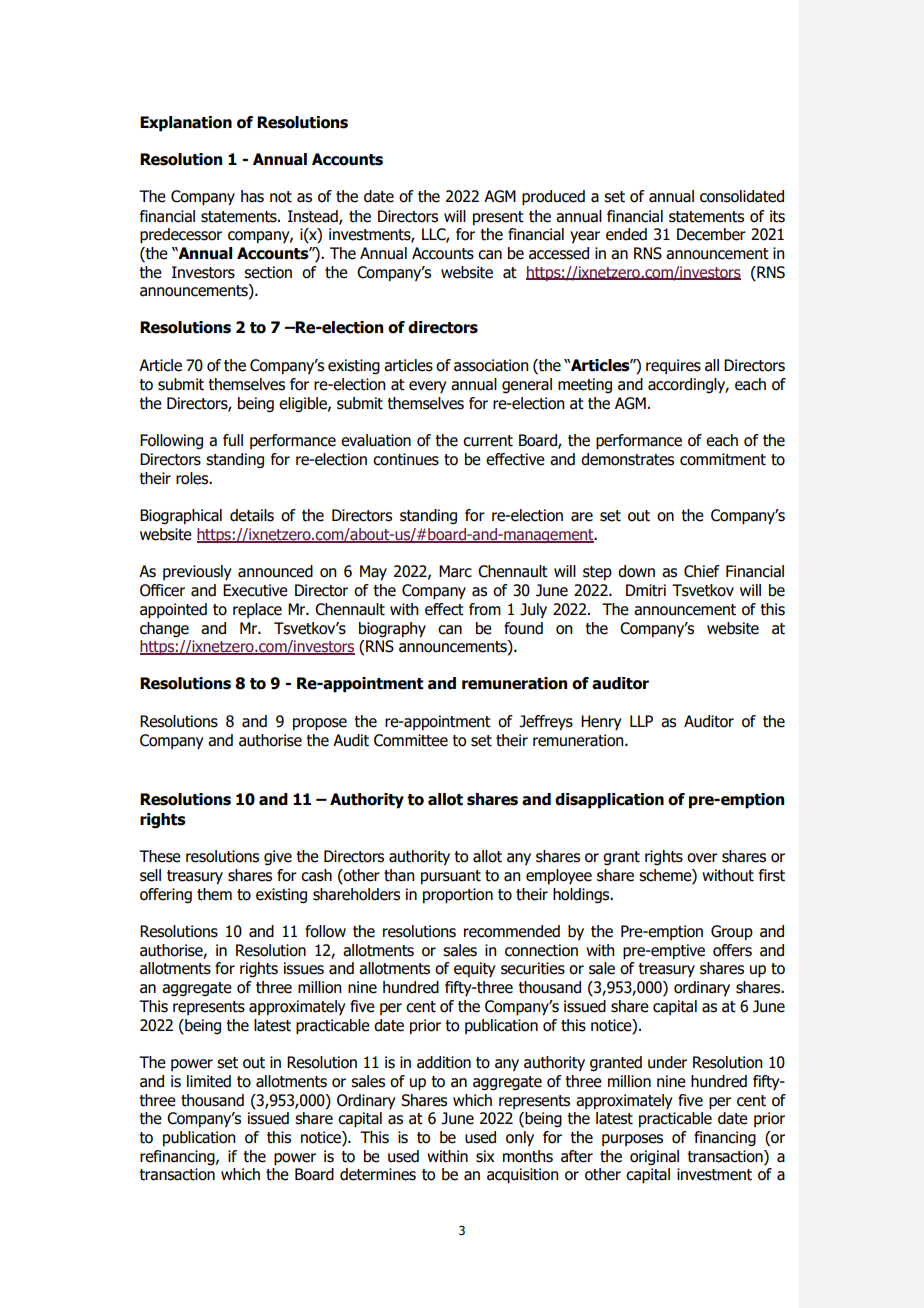 The width and height of the document is (924, 1308). What do you see at coordinates (485, 609) in the document?
I see `from` at bounding box center [485, 609].
